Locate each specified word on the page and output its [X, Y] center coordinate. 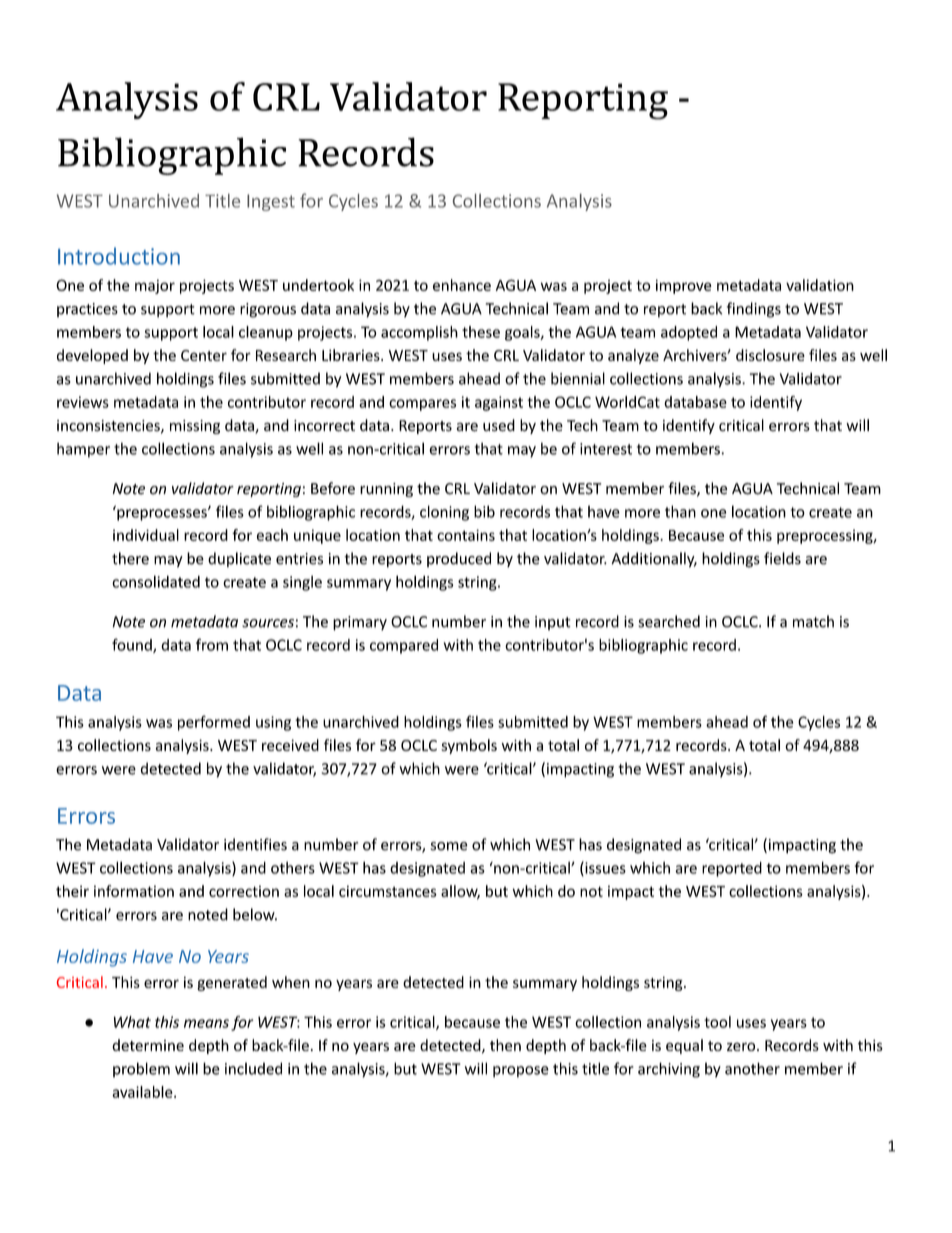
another [752, 1068]
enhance [462, 285]
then [505, 1045]
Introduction [119, 256]
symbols [469, 746]
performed [214, 723]
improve [684, 286]
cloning [444, 513]
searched [669, 621]
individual [146, 535]
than [680, 511]
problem [141, 1070]
